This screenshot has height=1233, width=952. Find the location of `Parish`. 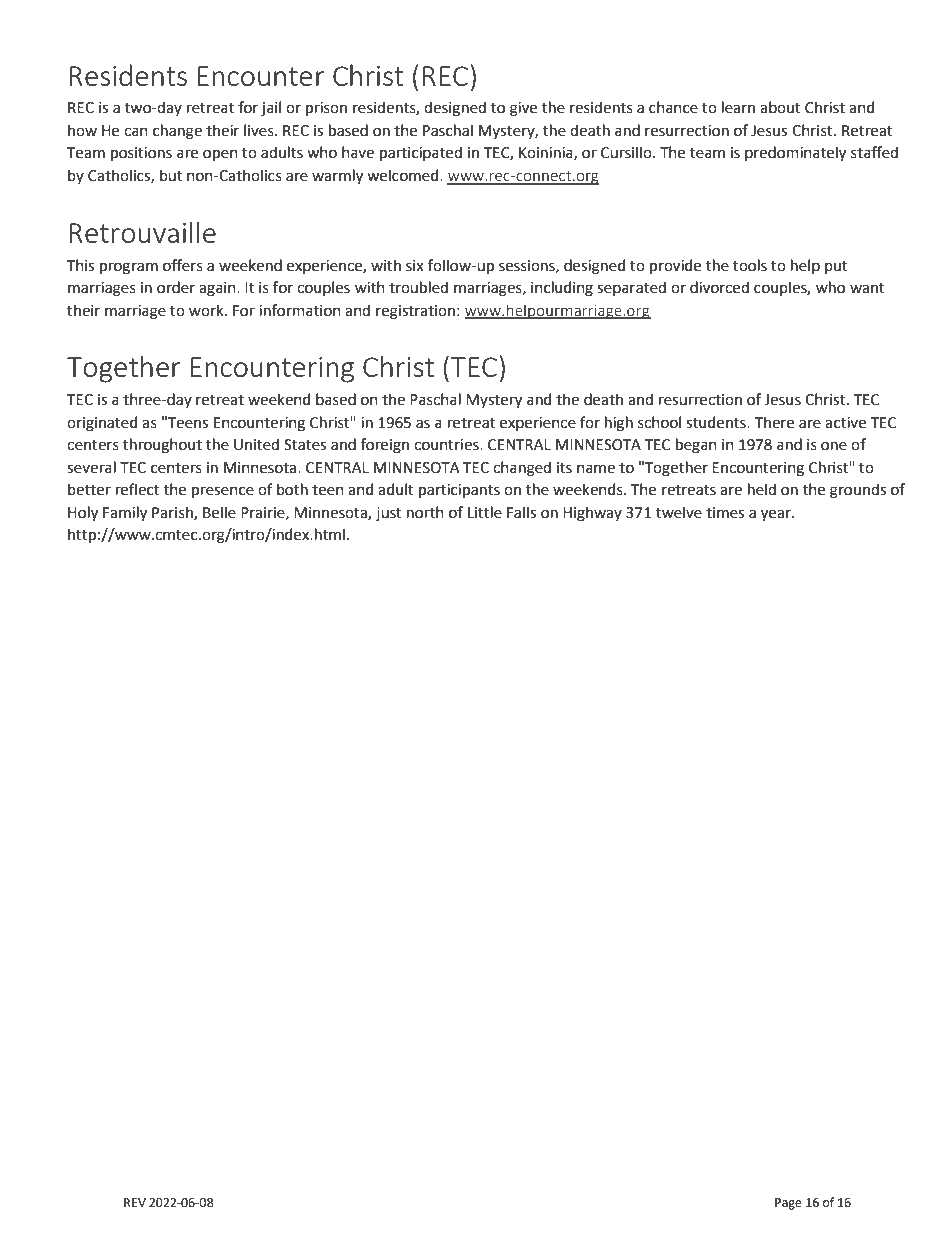

Parish is located at coordinates (173, 513).
